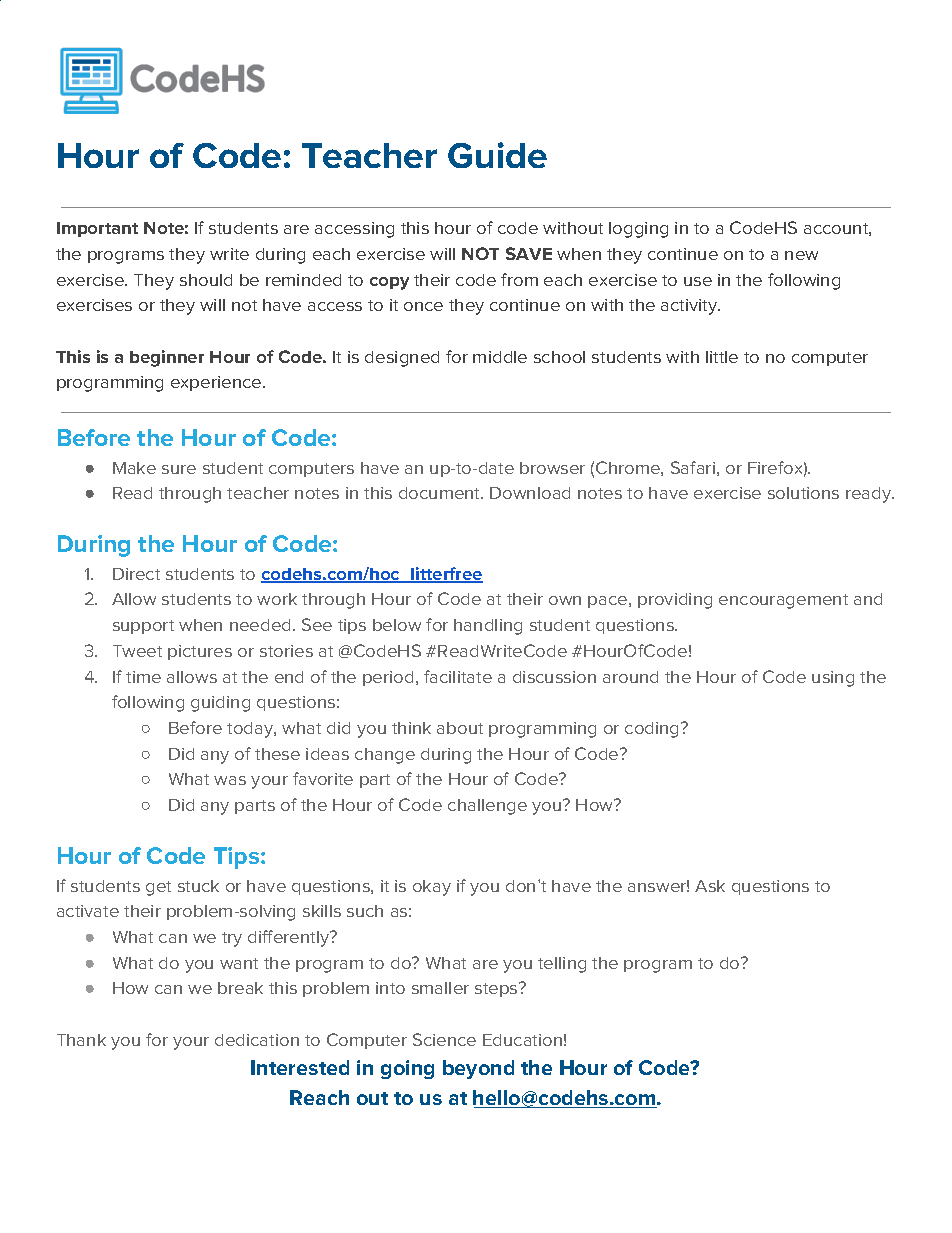  I want to click on dedication, so click(257, 1040).
